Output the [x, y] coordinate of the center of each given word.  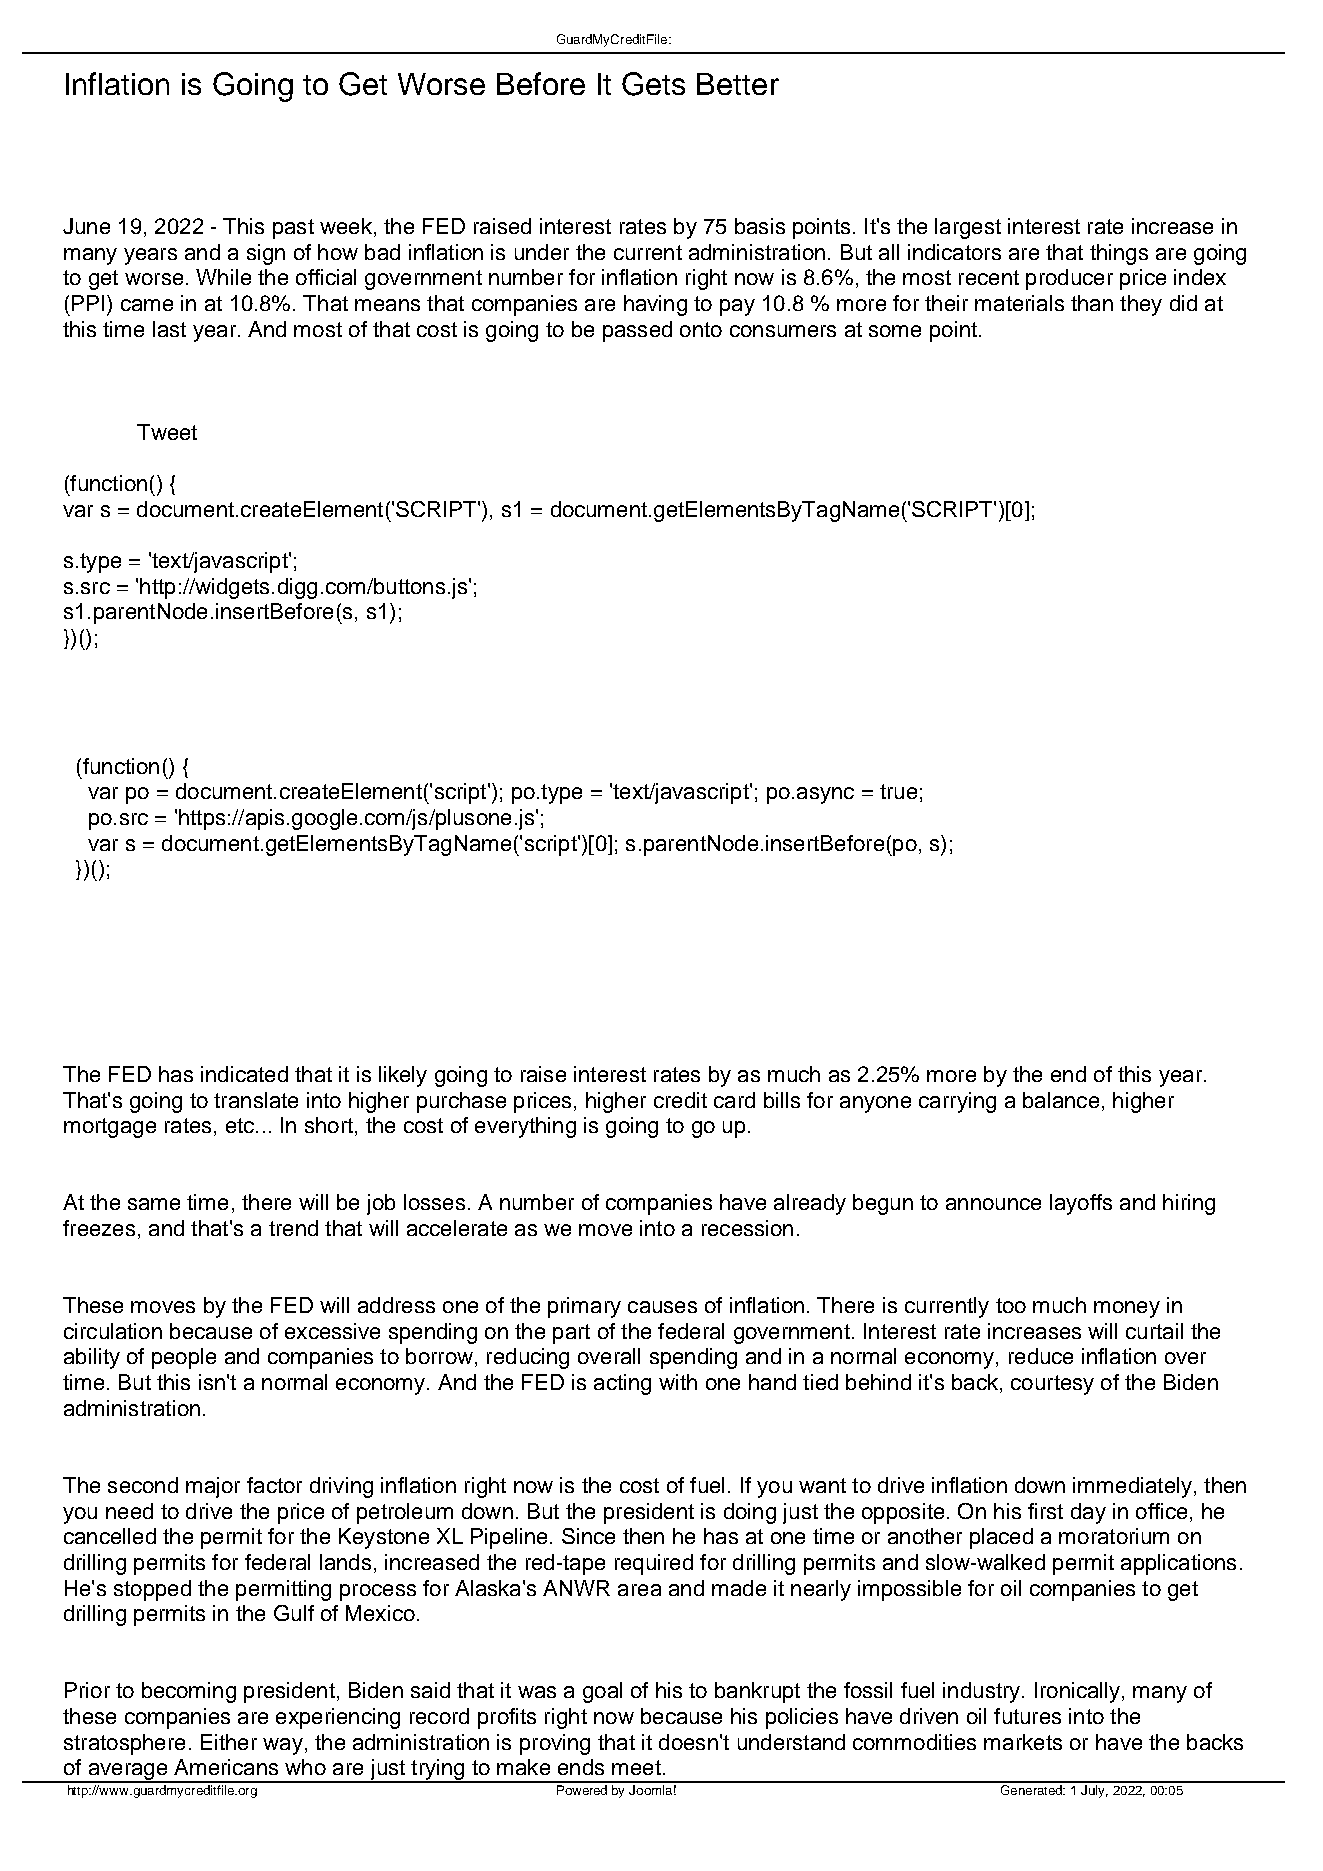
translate [256, 1100]
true [898, 791]
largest [968, 228]
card [734, 1100]
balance [1061, 1100]
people [184, 1358]
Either [229, 1742]
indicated [244, 1074]
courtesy [1052, 1385]
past [293, 229]
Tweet [167, 432]
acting [622, 1384]
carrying [957, 1102]
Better [738, 84]
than [1092, 303]
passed [637, 331]
